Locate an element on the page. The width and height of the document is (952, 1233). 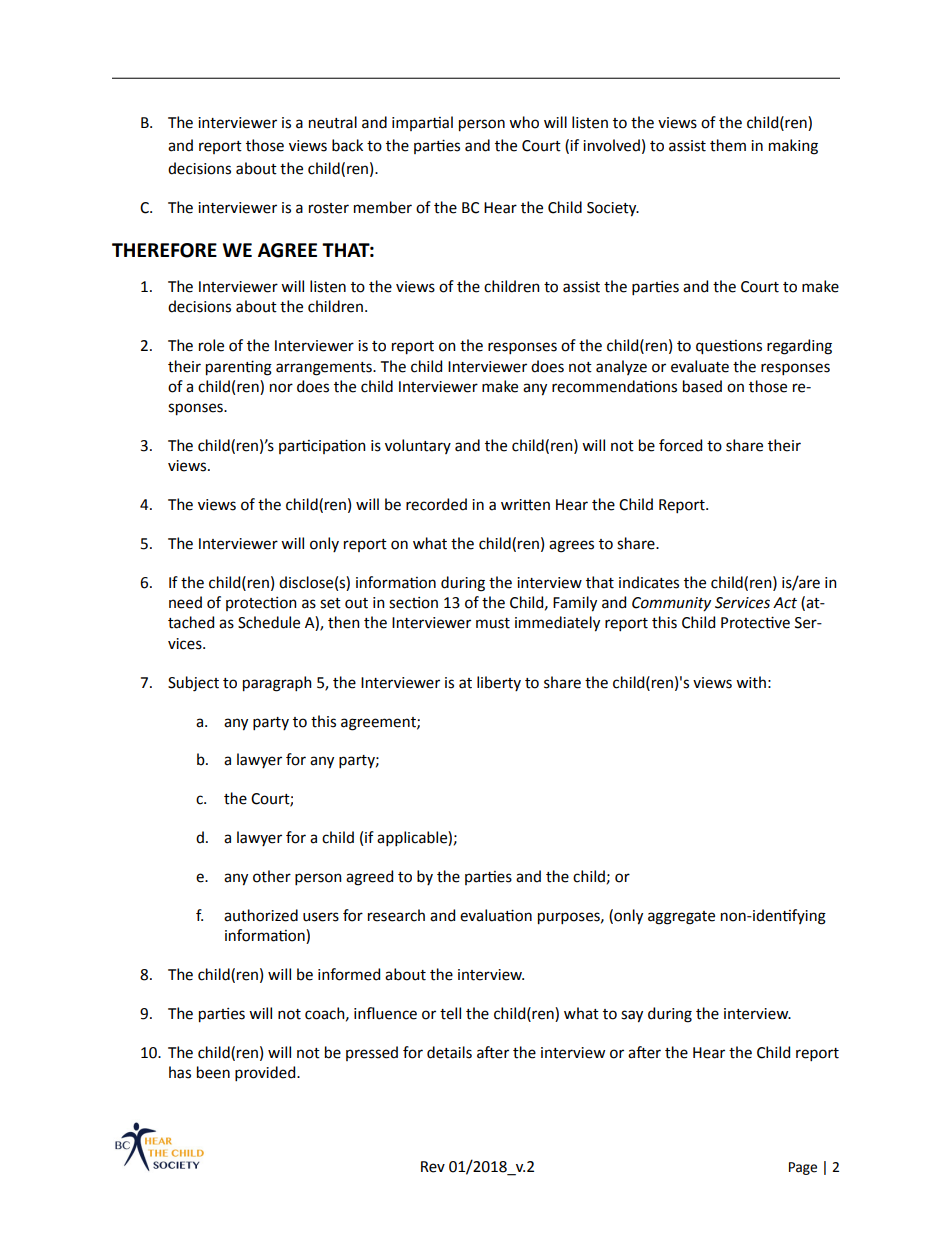
aggregate is located at coordinates (681, 918).
